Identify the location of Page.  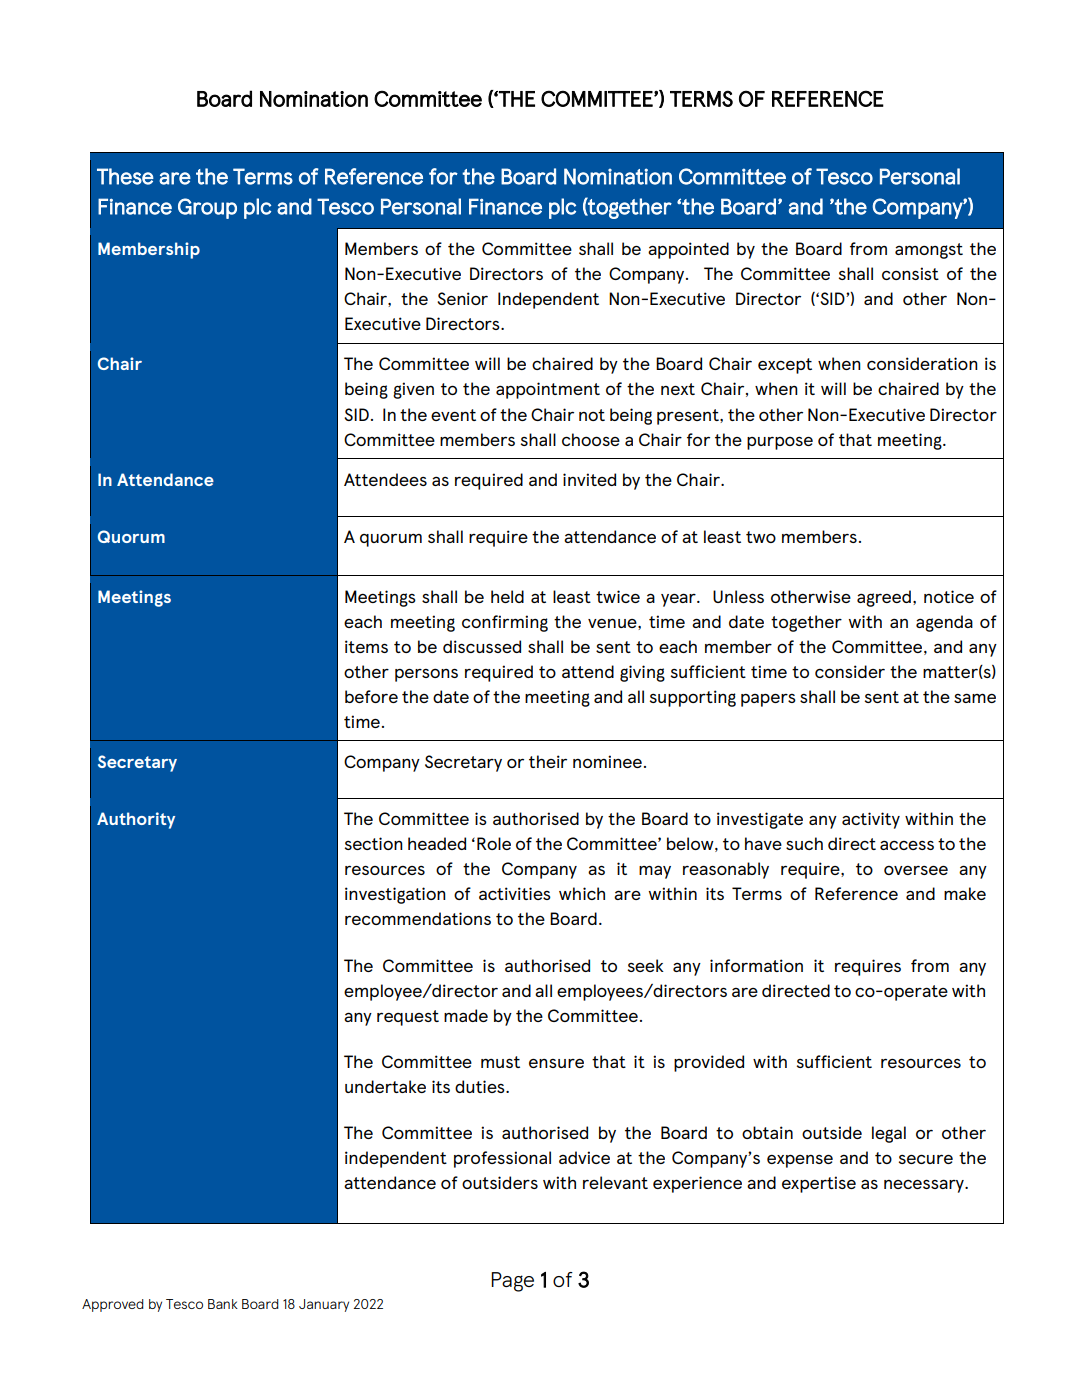
(512, 1282).
